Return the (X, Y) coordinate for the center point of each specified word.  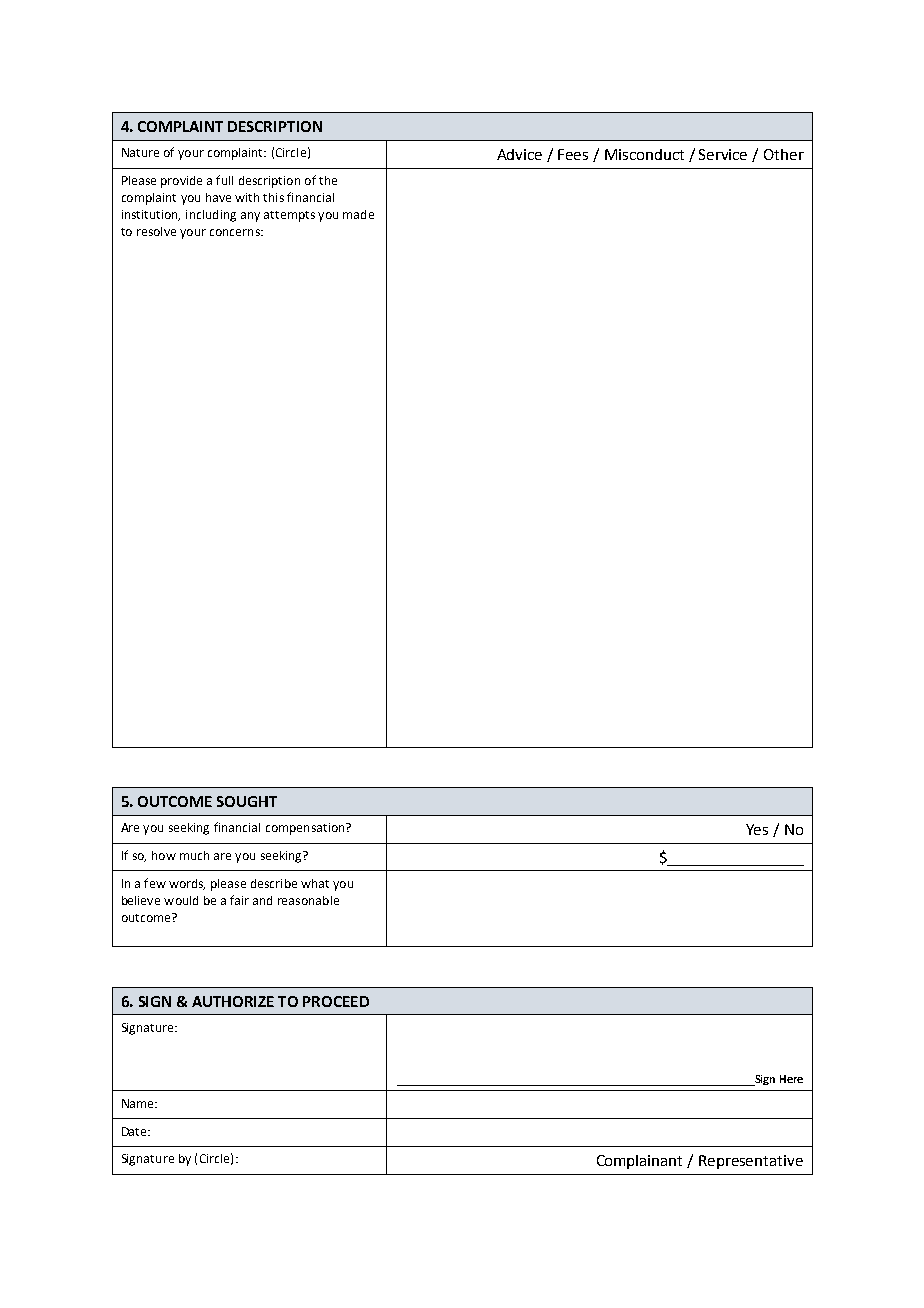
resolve (156, 231)
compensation (306, 829)
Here (791, 1079)
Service (723, 154)
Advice (519, 154)
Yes (757, 829)
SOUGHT (247, 801)
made (358, 214)
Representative (751, 1162)
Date (135, 1131)
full (224, 180)
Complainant (639, 1162)
